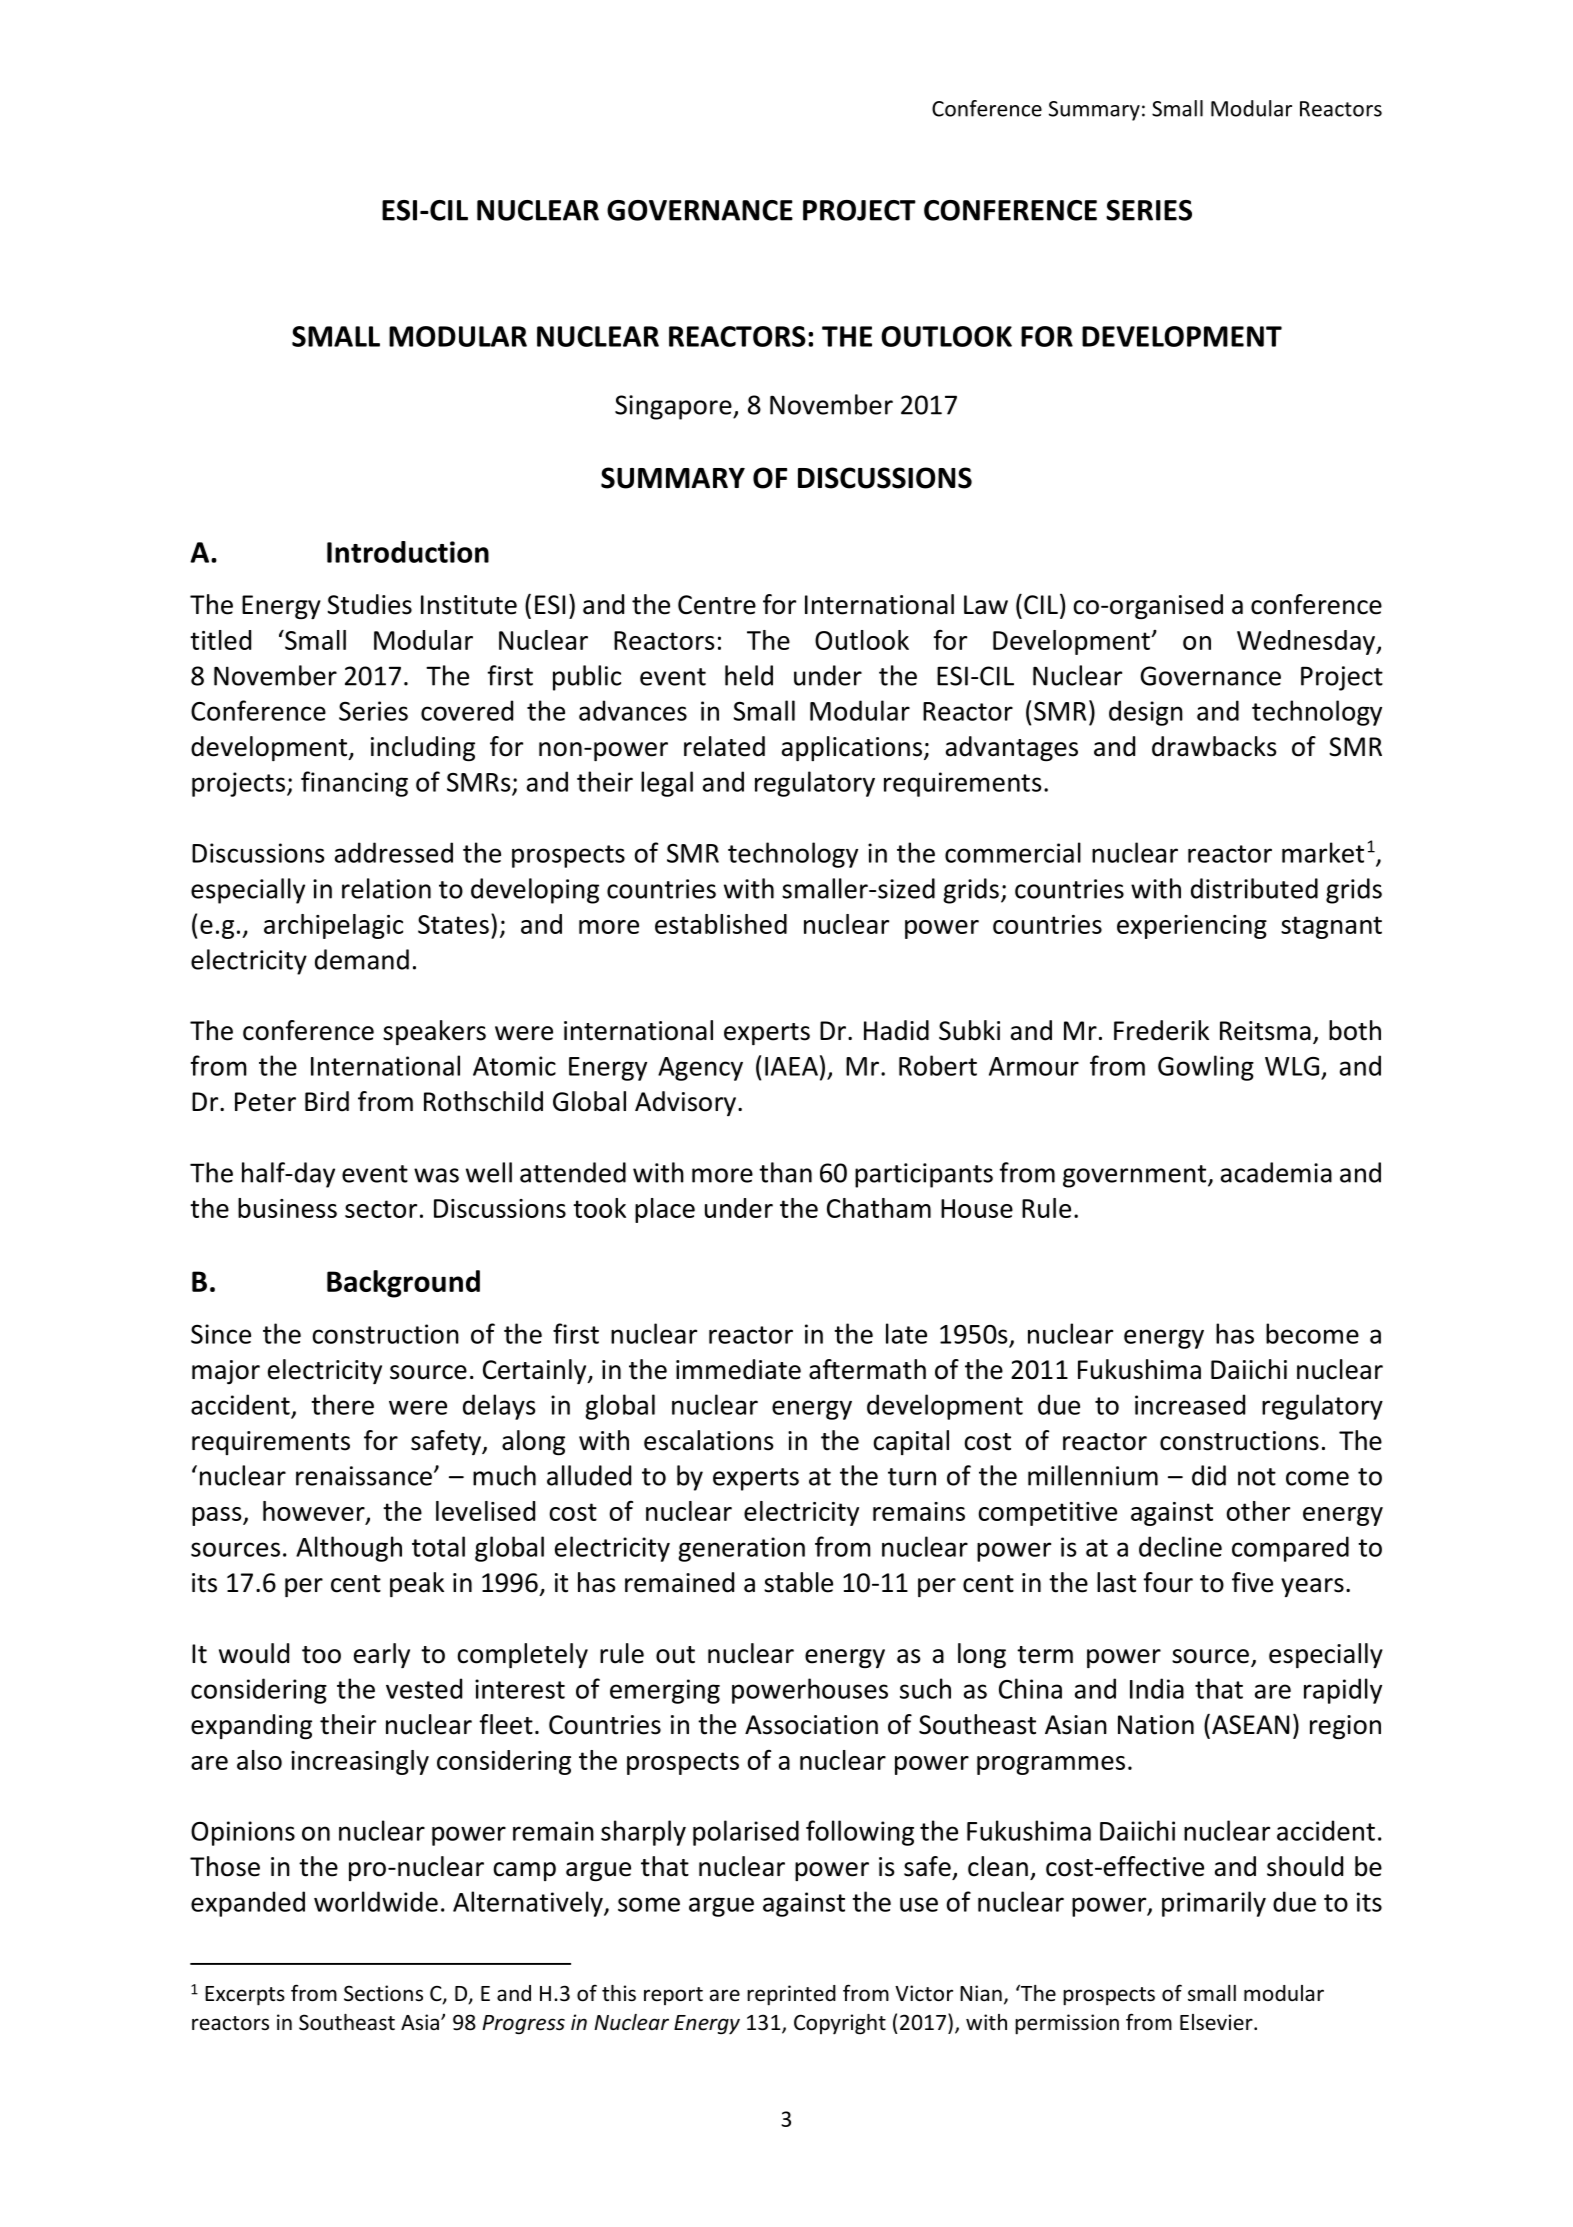 This screenshot has width=1573, height=2227. What do you see at coordinates (721, 924) in the screenshot?
I see `established` at bounding box center [721, 924].
